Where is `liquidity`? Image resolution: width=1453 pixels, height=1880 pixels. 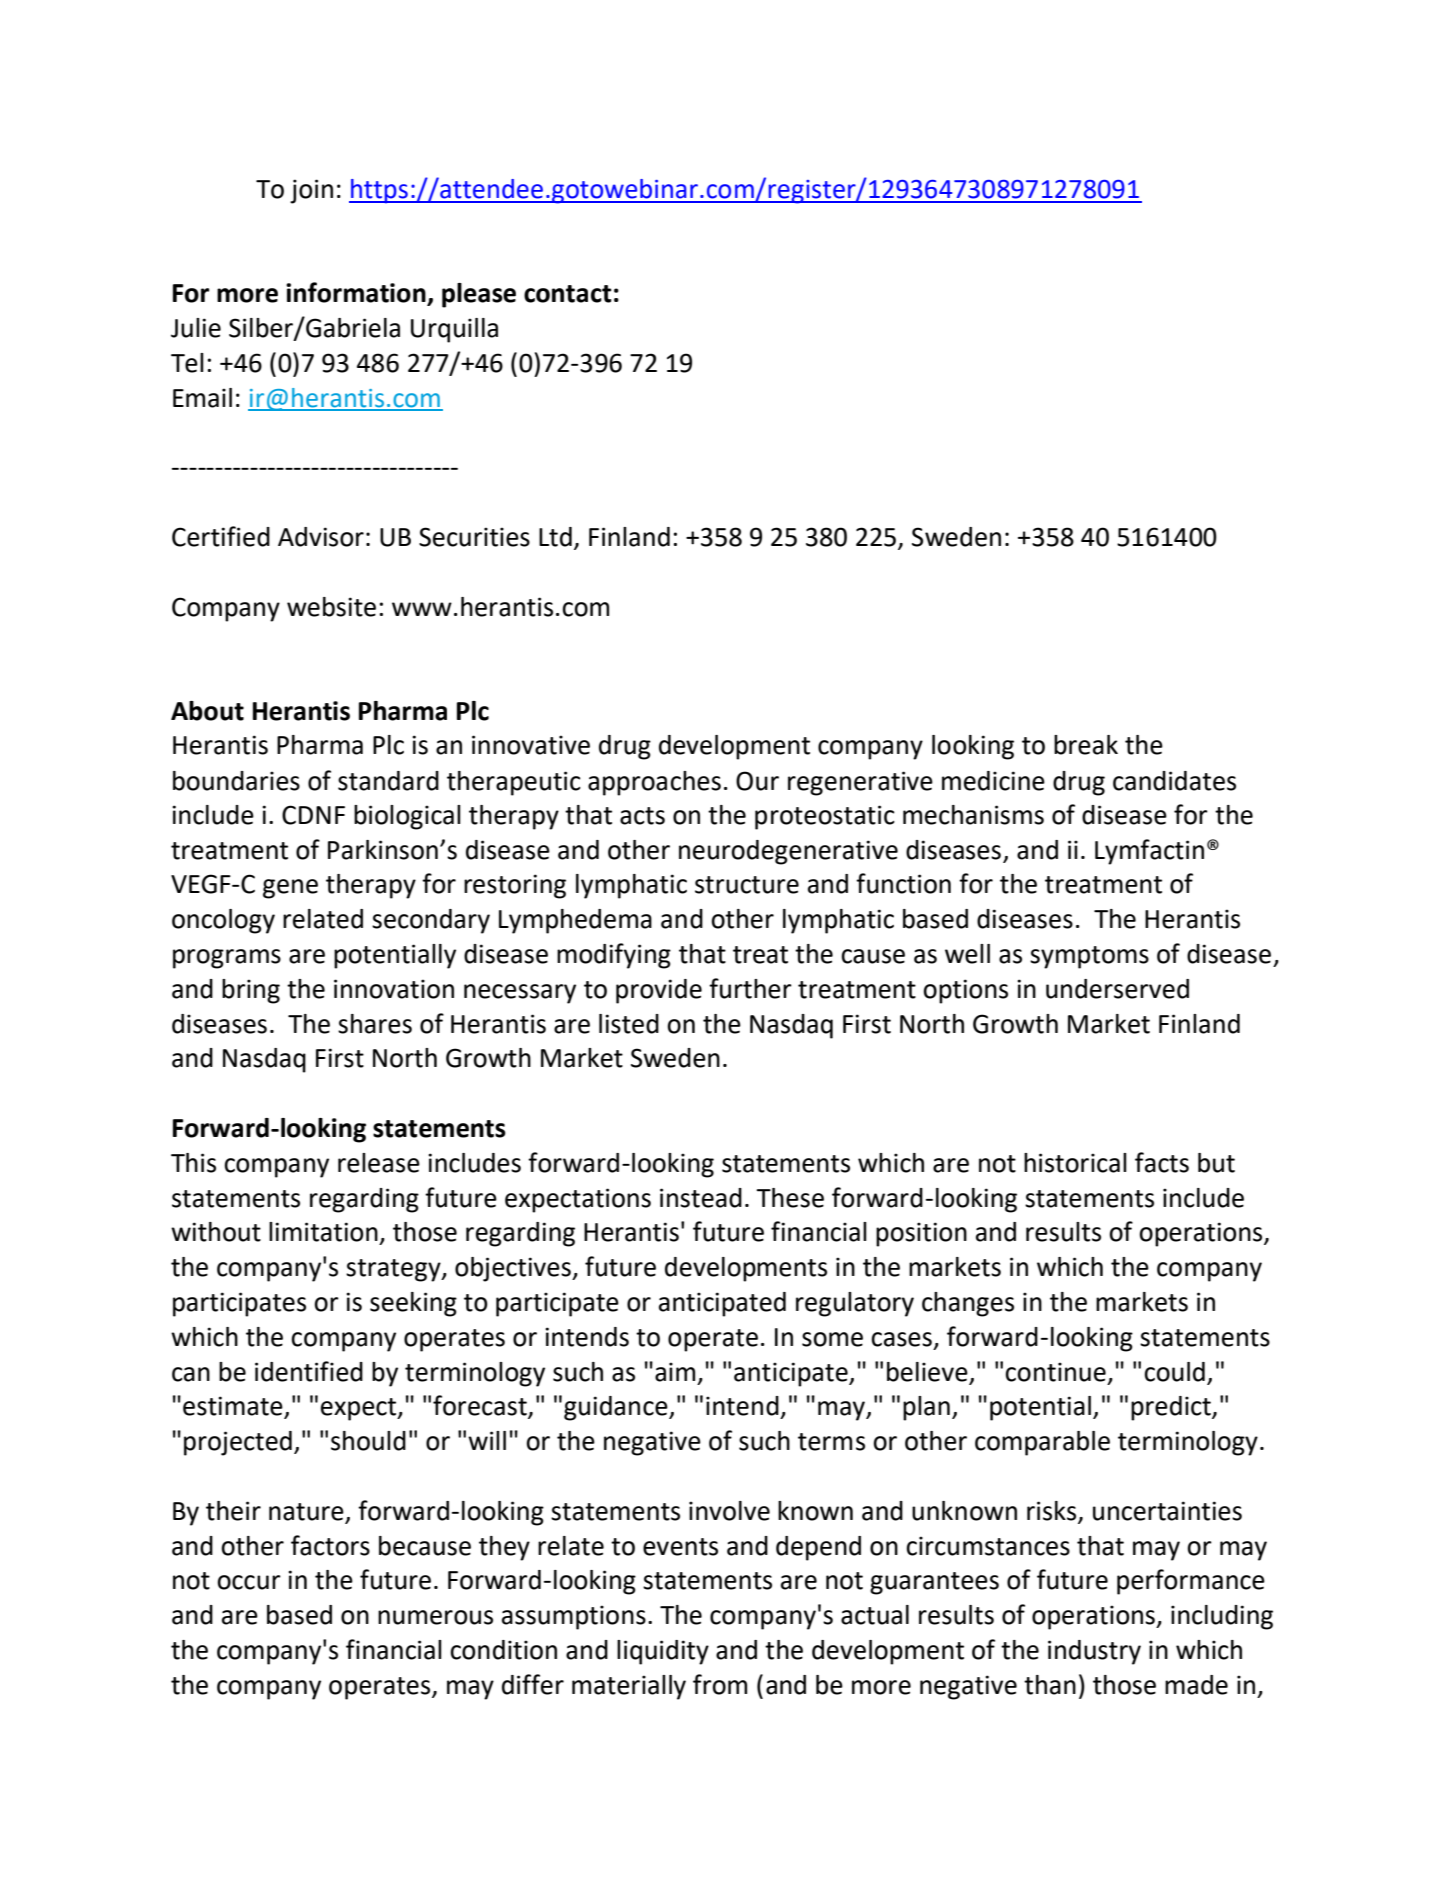
liquidity is located at coordinates (663, 1652).
